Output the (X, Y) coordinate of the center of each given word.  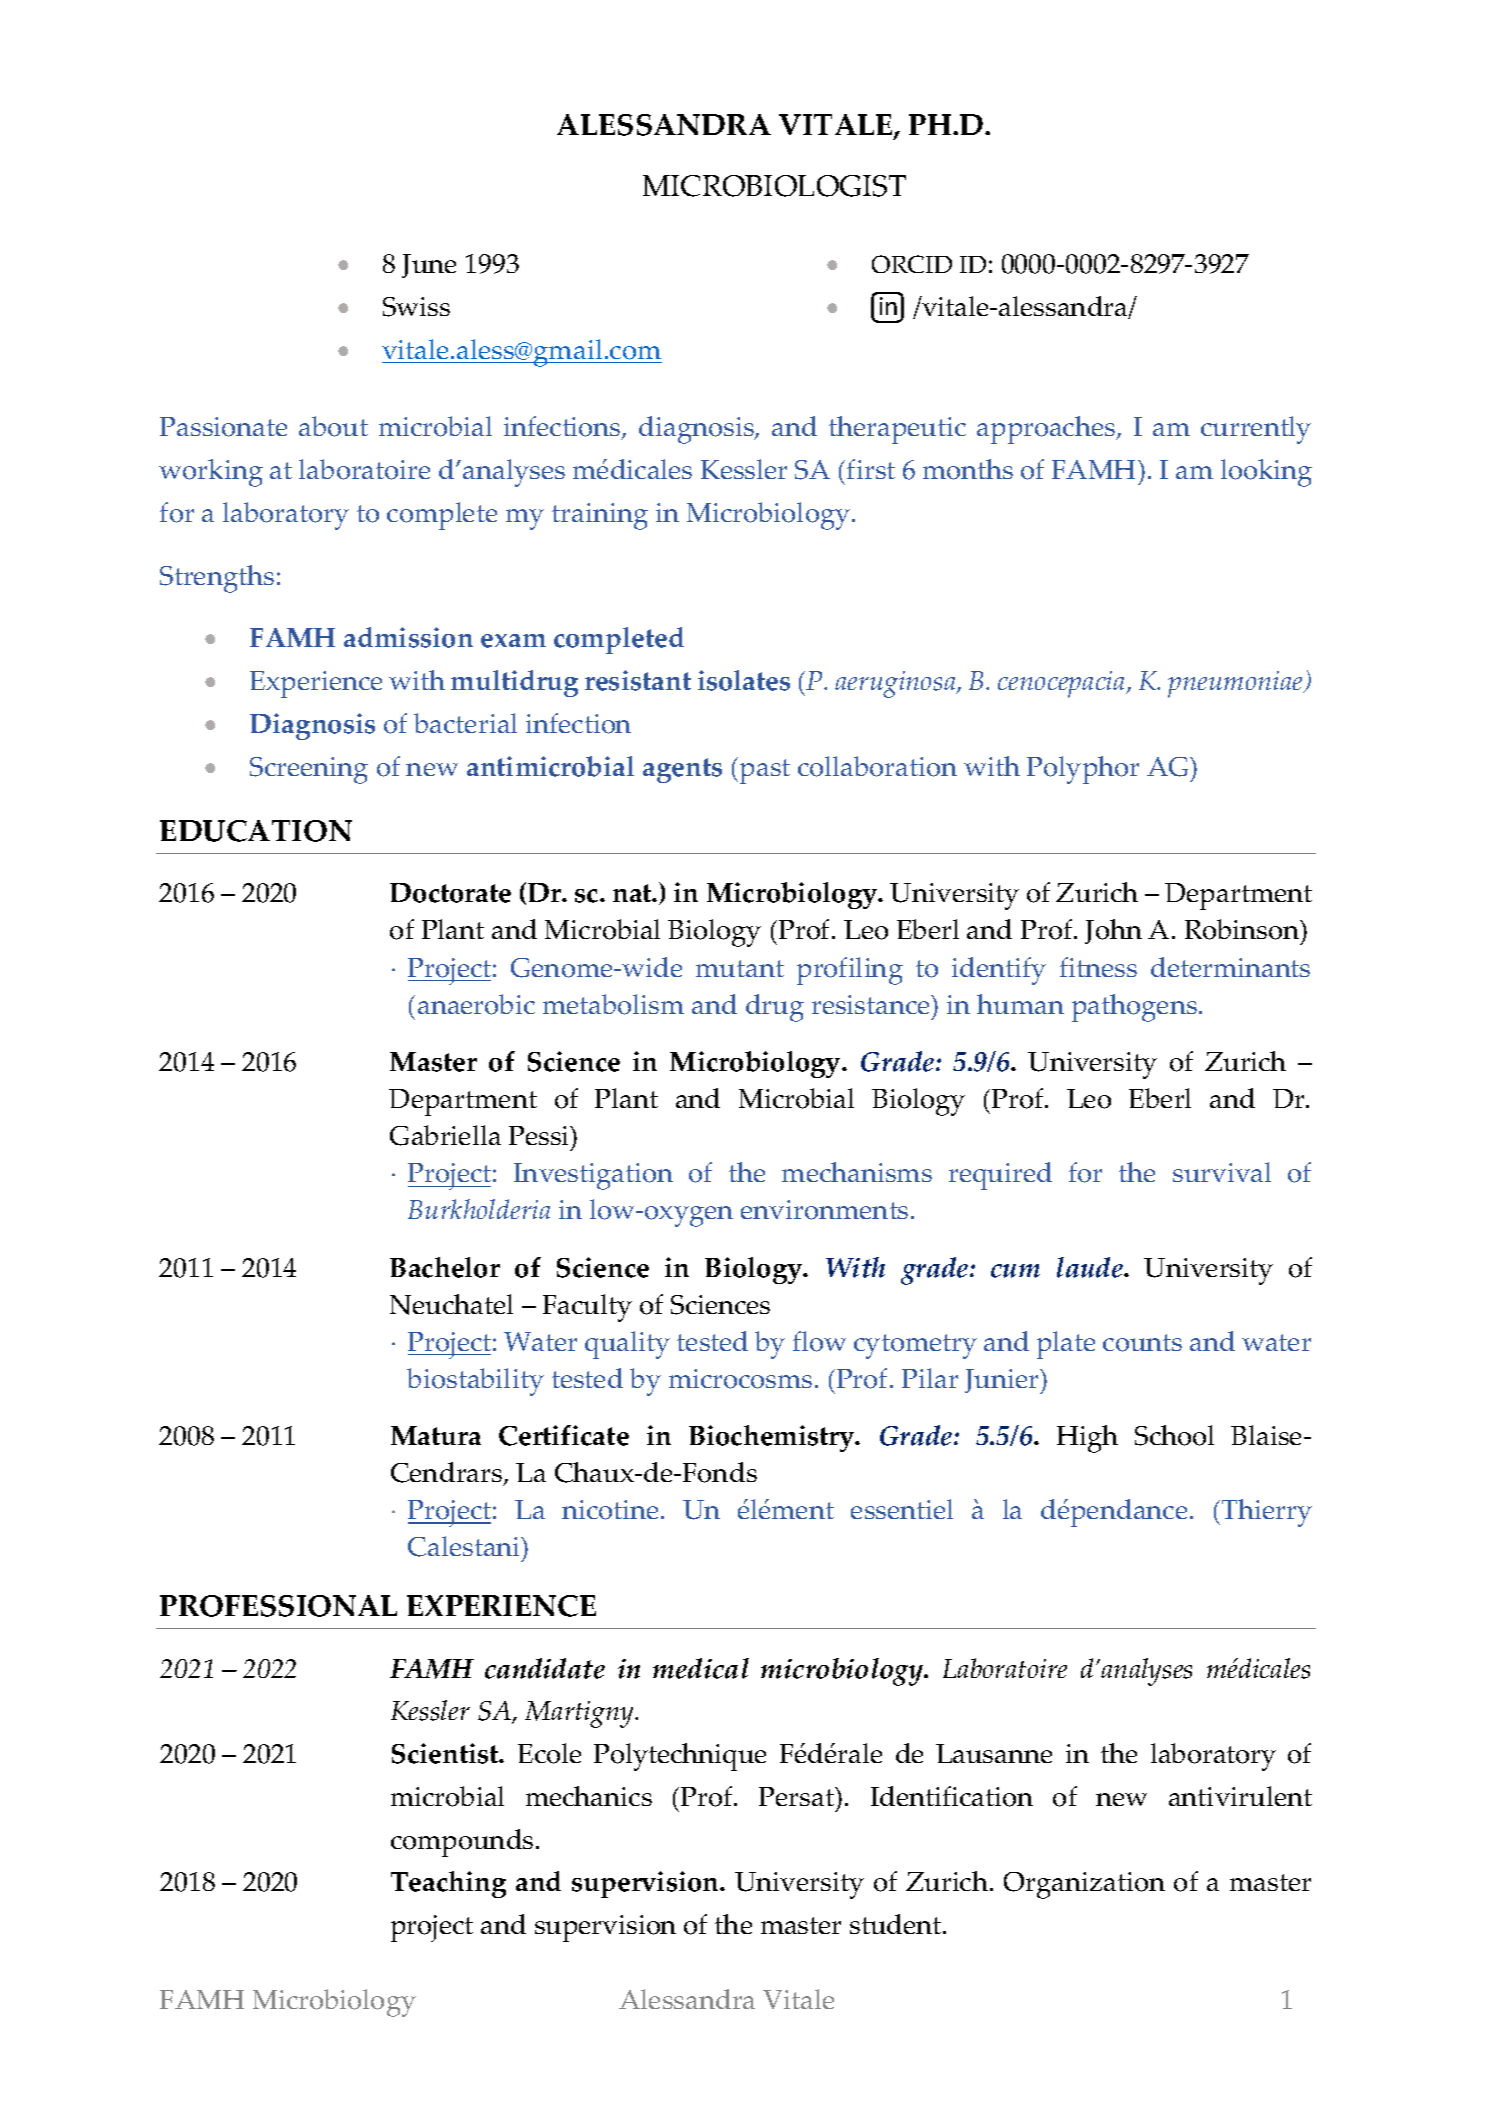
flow (819, 1341)
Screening (309, 770)
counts (1142, 1343)
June (429, 266)
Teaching (448, 1884)
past (765, 771)
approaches (1047, 430)
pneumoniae (1236, 684)
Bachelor (445, 1267)
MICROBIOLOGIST (774, 186)
